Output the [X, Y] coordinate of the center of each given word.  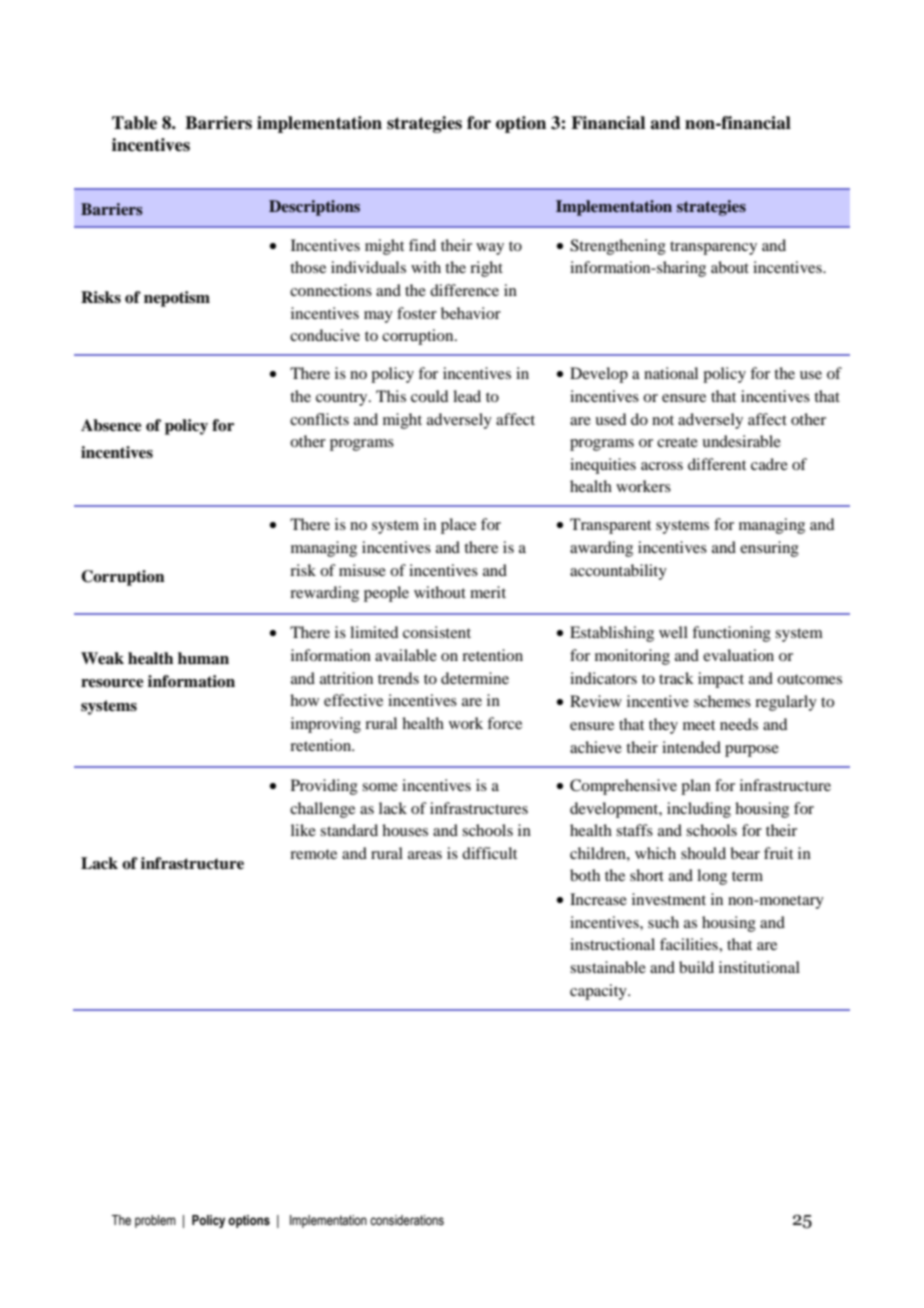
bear [745, 853]
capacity [599, 992]
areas [425, 855]
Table [134, 123]
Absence [111, 425]
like [303, 830]
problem [155, 1221]
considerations [407, 1220]
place [458, 526]
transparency [713, 248]
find [422, 245]
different [717, 464]
